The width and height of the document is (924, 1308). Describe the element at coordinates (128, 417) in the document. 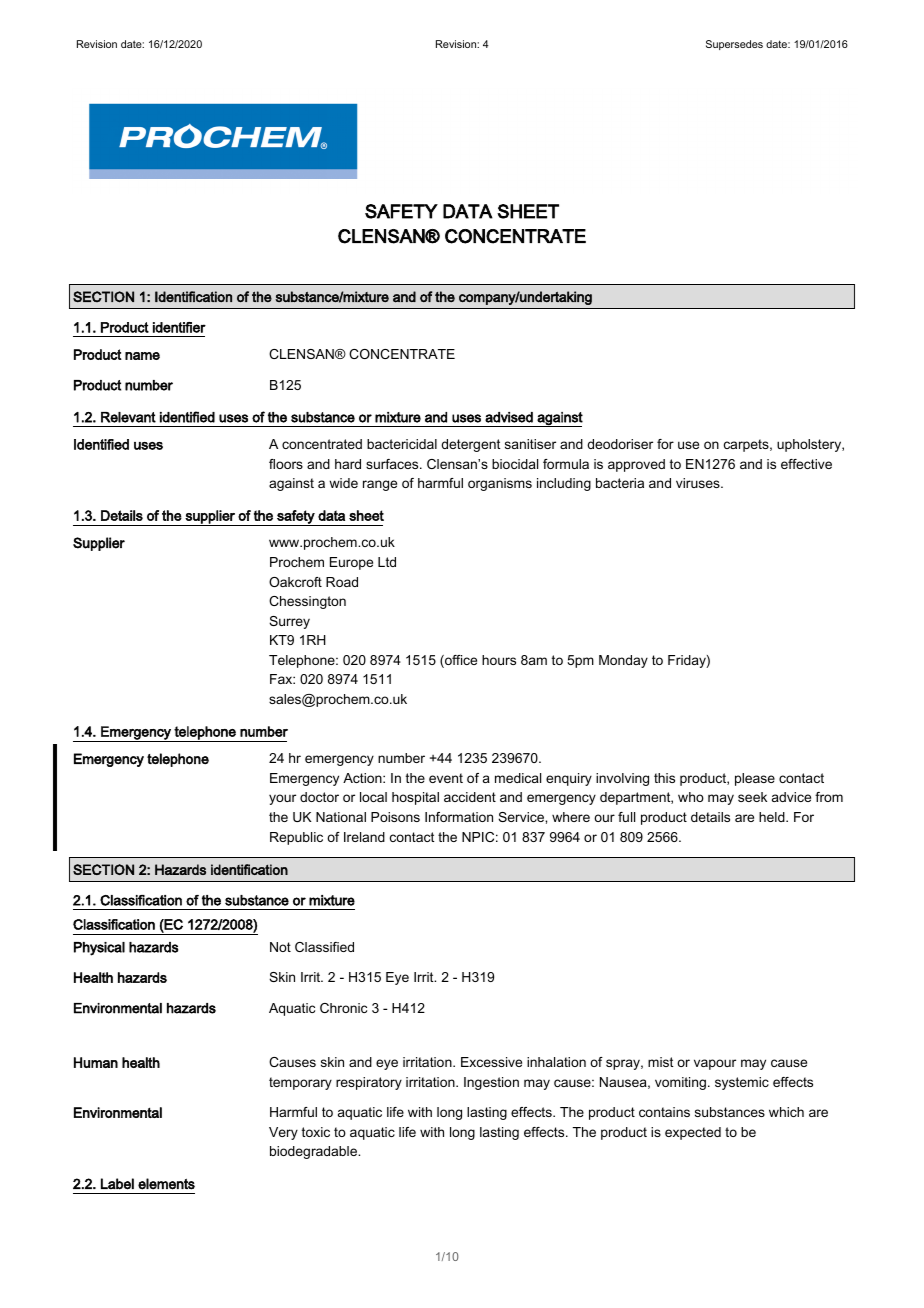

I see `Relevant` at that location.
